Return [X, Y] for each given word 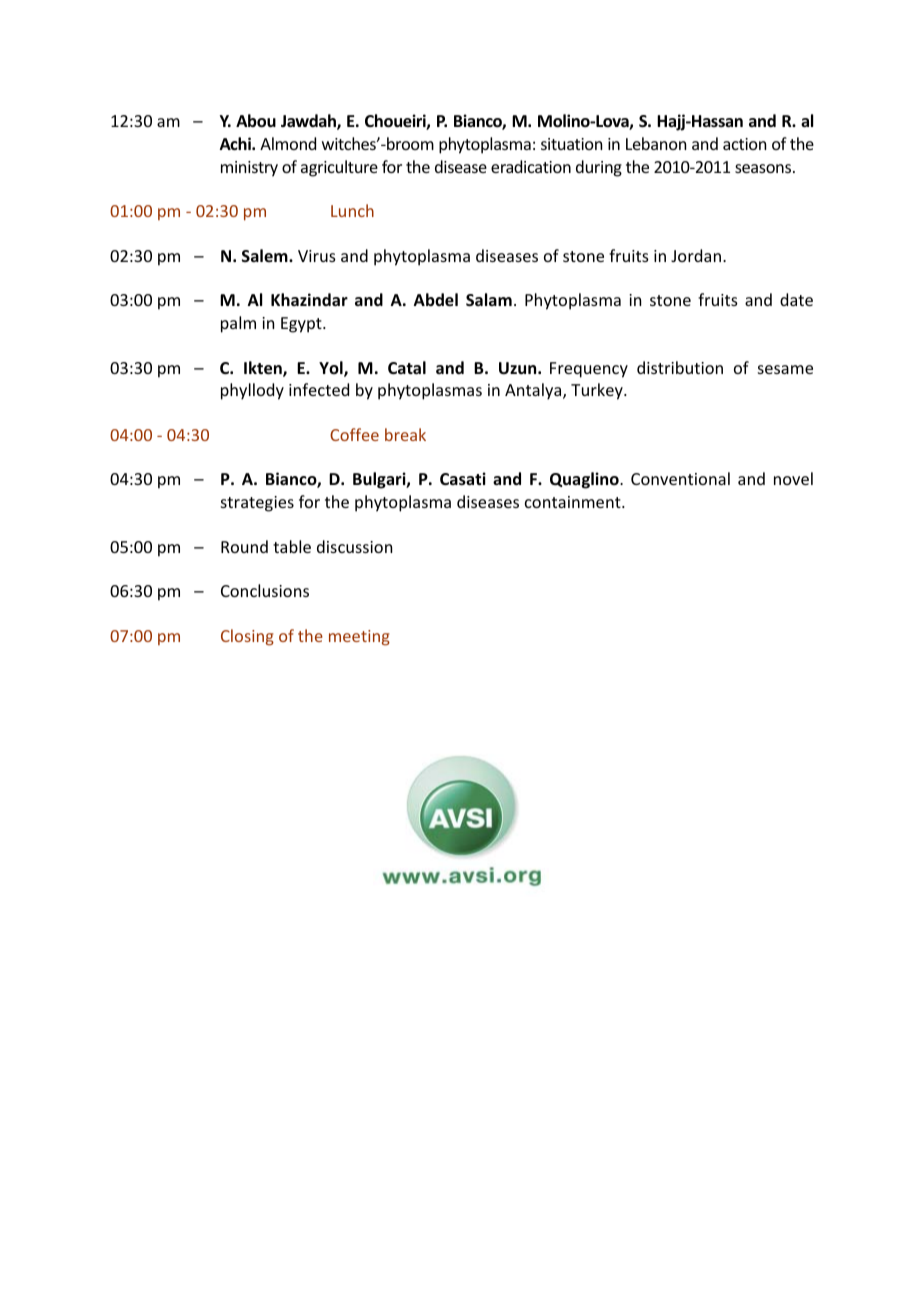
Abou [256, 121]
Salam [489, 300]
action [744, 144]
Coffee [354, 434]
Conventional [680, 478]
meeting [359, 638]
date [796, 299]
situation [571, 144]
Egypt [302, 325]
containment [574, 502]
